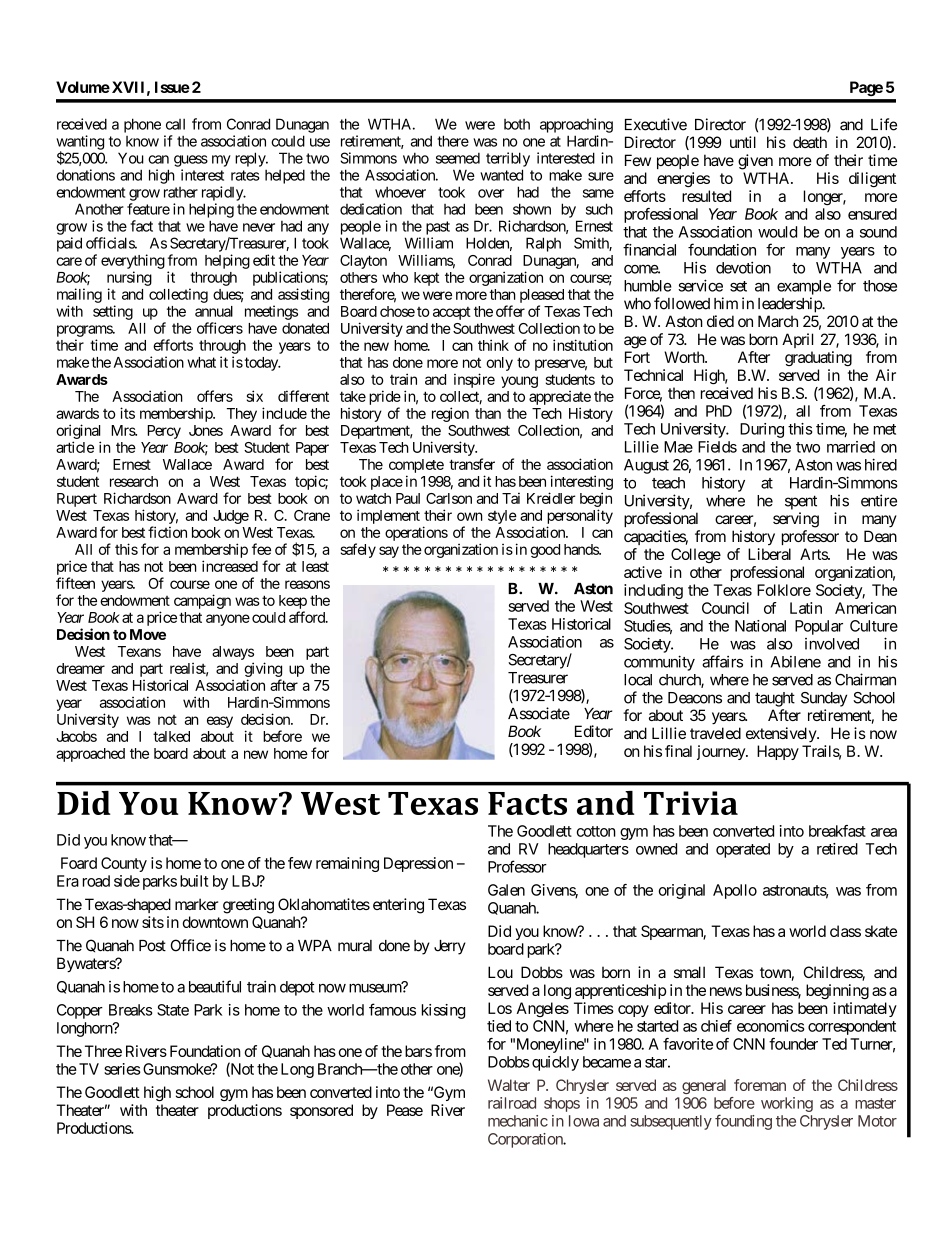 The image size is (952, 1233). Describe the element at coordinates (810, 142) in the screenshot. I see `death` at that location.
